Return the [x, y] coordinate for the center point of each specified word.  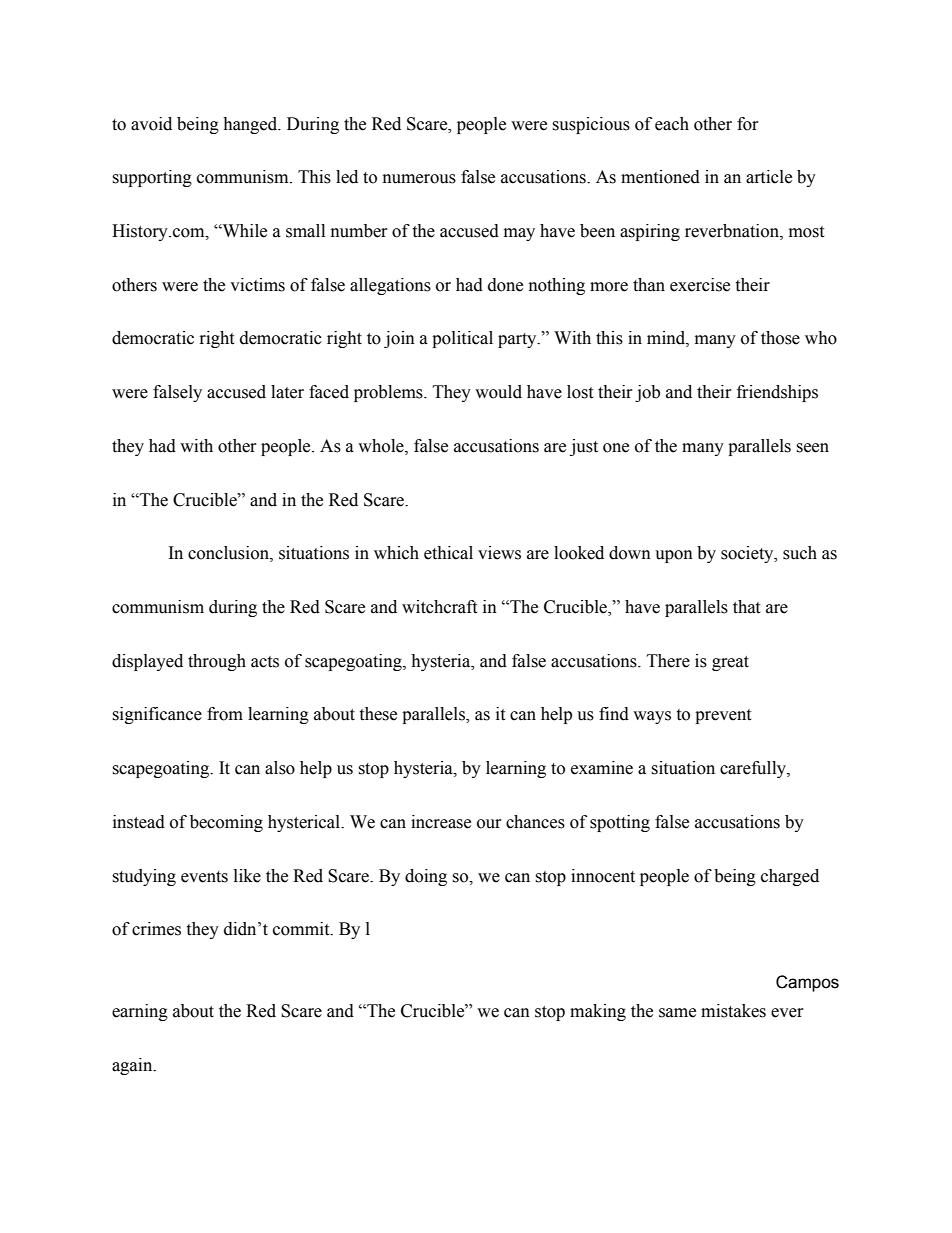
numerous [419, 179]
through [217, 662]
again [133, 1066]
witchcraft [439, 607]
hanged [251, 125]
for [748, 124]
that [746, 607]
